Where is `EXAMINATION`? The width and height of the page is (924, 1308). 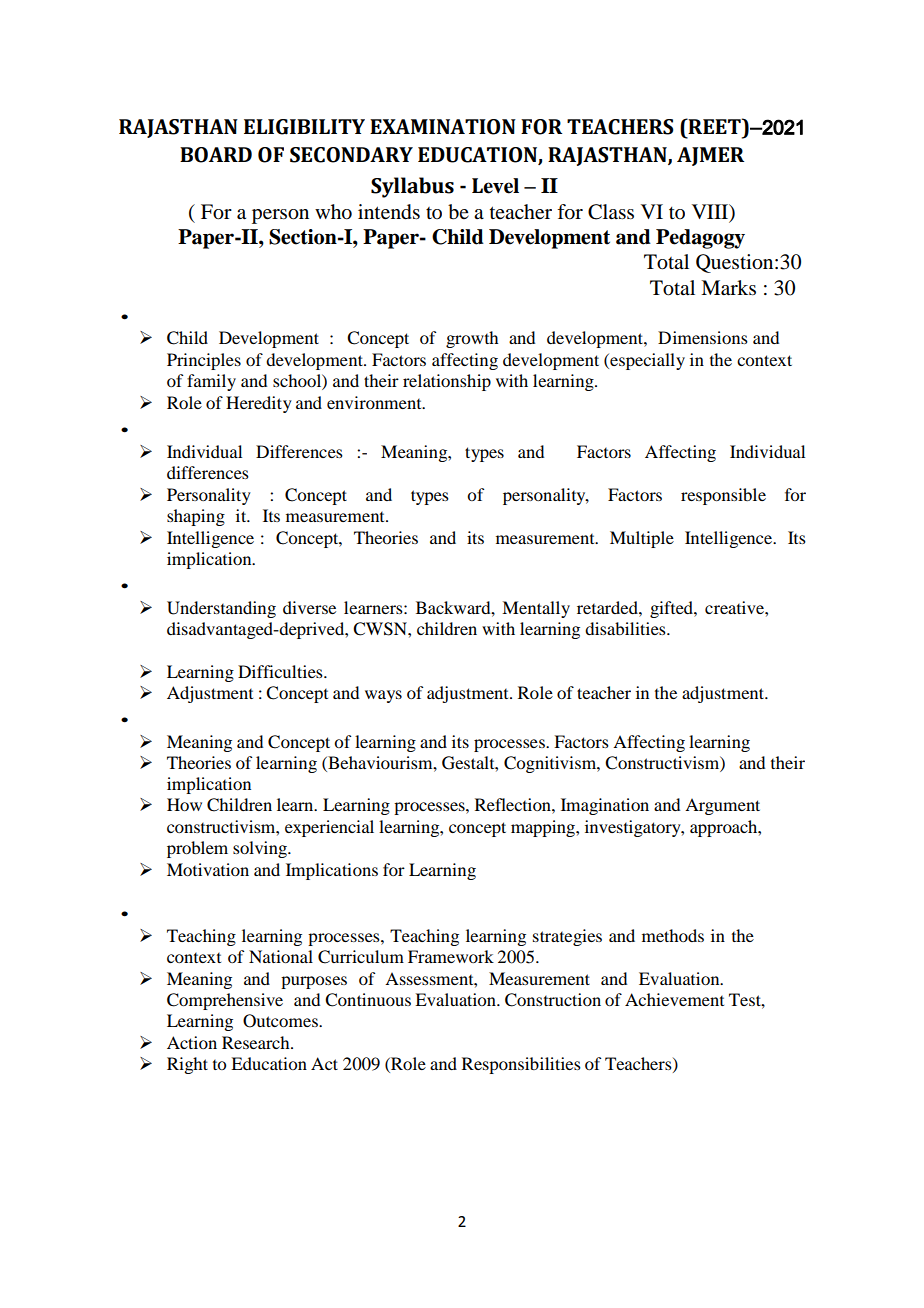
EXAMINATION is located at coordinates (443, 127).
